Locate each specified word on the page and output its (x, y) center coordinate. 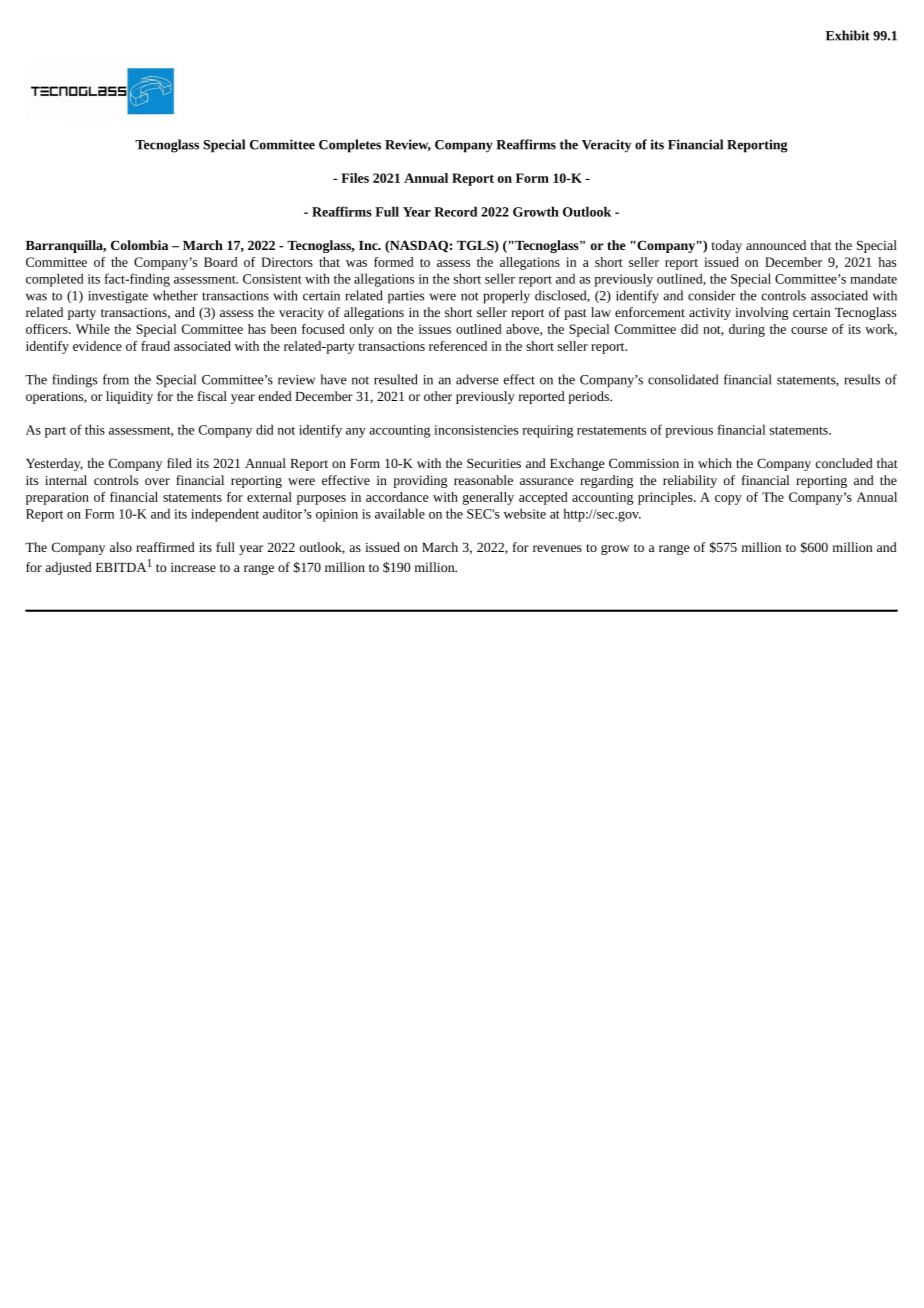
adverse (477, 379)
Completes (350, 146)
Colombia (139, 245)
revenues (557, 548)
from (116, 379)
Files (355, 178)
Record (455, 211)
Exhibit (848, 35)
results (862, 379)
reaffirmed (165, 547)
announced (776, 245)
